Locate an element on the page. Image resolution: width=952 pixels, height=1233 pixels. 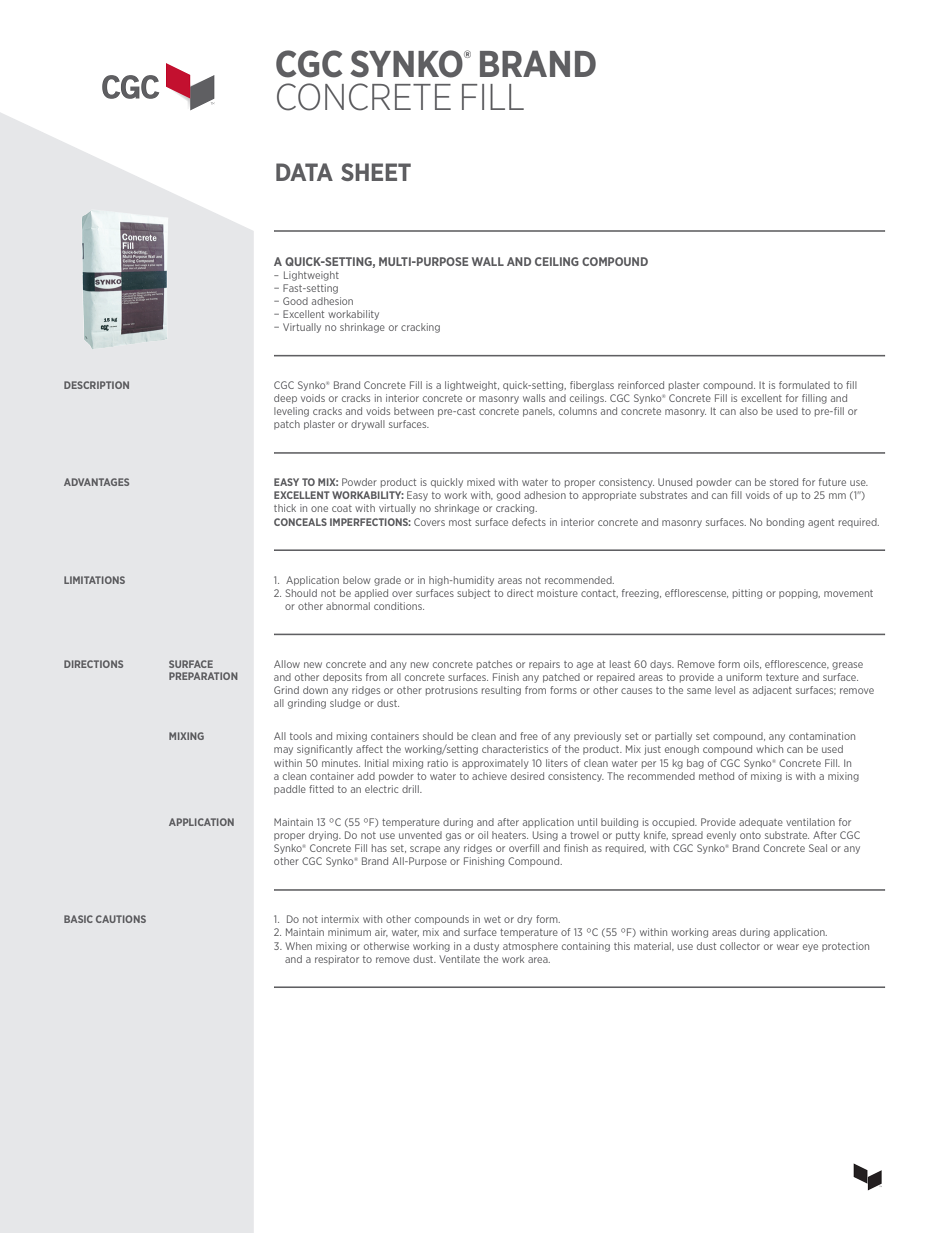
adjacent is located at coordinates (772, 691).
